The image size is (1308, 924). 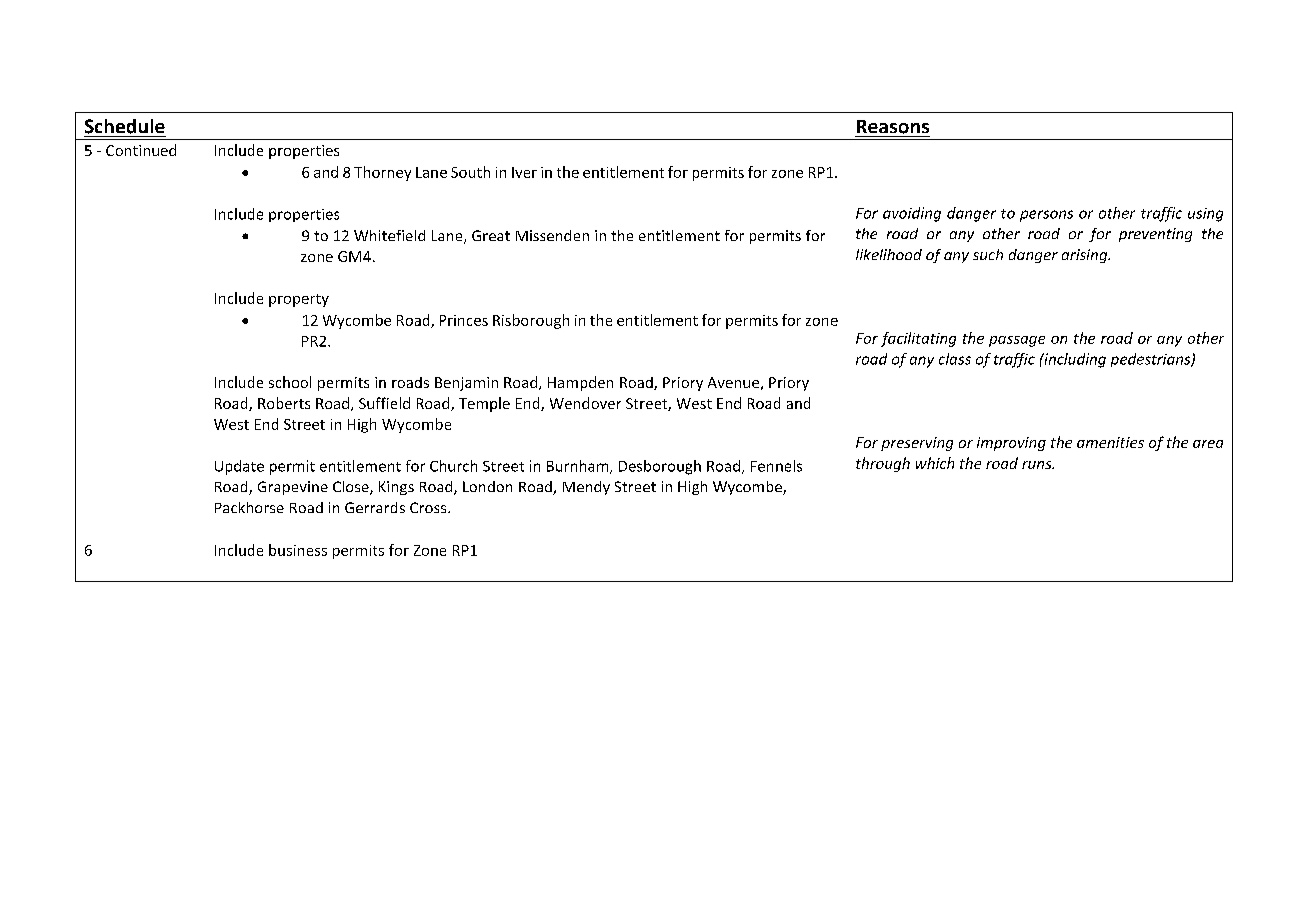 What do you see at coordinates (284, 403) in the screenshot?
I see `Roberts` at bounding box center [284, 403].
